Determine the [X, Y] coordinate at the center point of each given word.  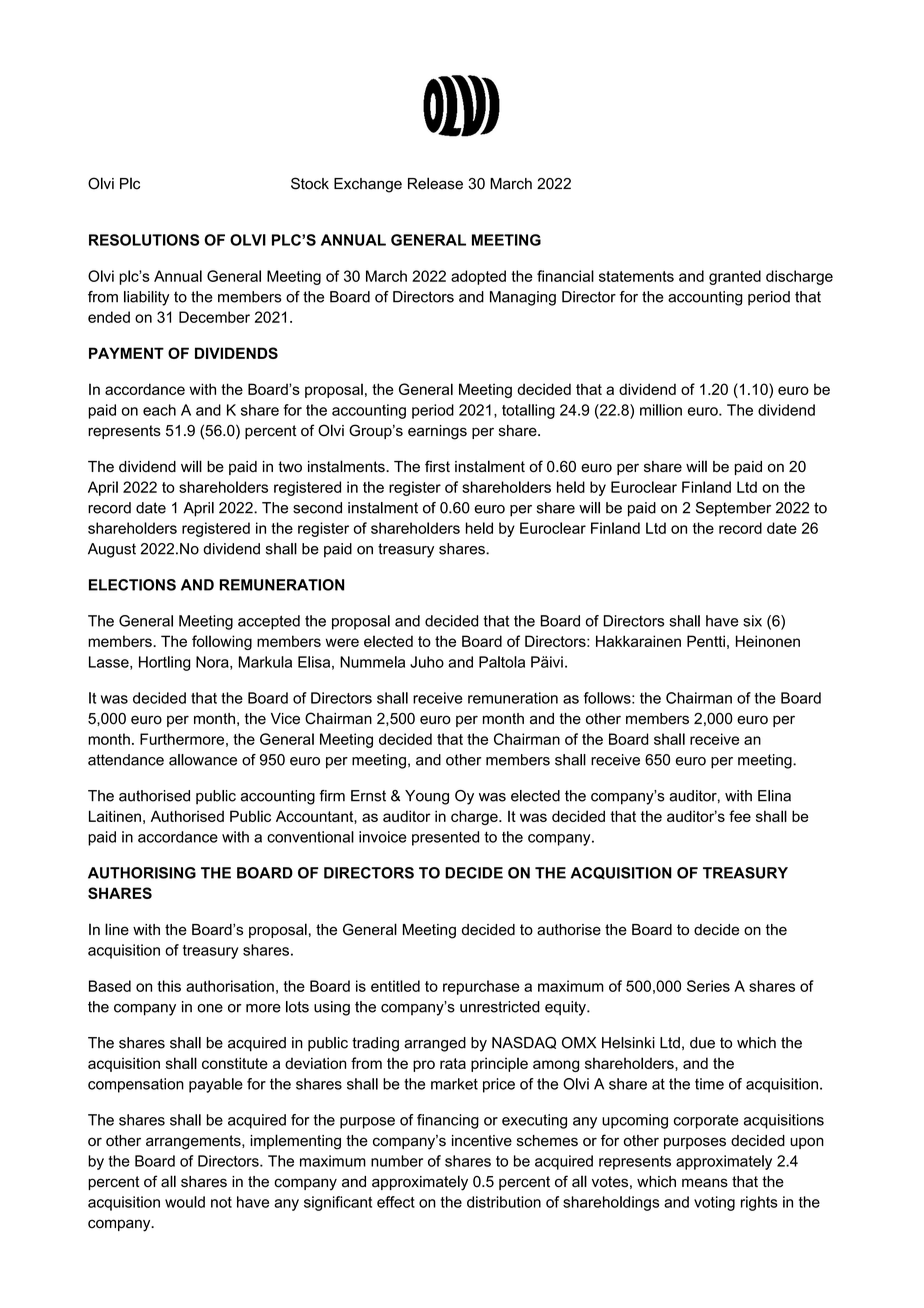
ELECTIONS [132, 585]
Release [435, 183]
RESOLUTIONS [144, 240]
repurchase [481, 987]
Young [427, 797]
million [661, 410]
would [185, 1202]
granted [735, 277]
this [169, 986]
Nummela [372, 662]
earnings [437, 432]
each [159, 410]
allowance [203, 760]
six [752, 621]
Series [708, 986]
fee [740, 816]
